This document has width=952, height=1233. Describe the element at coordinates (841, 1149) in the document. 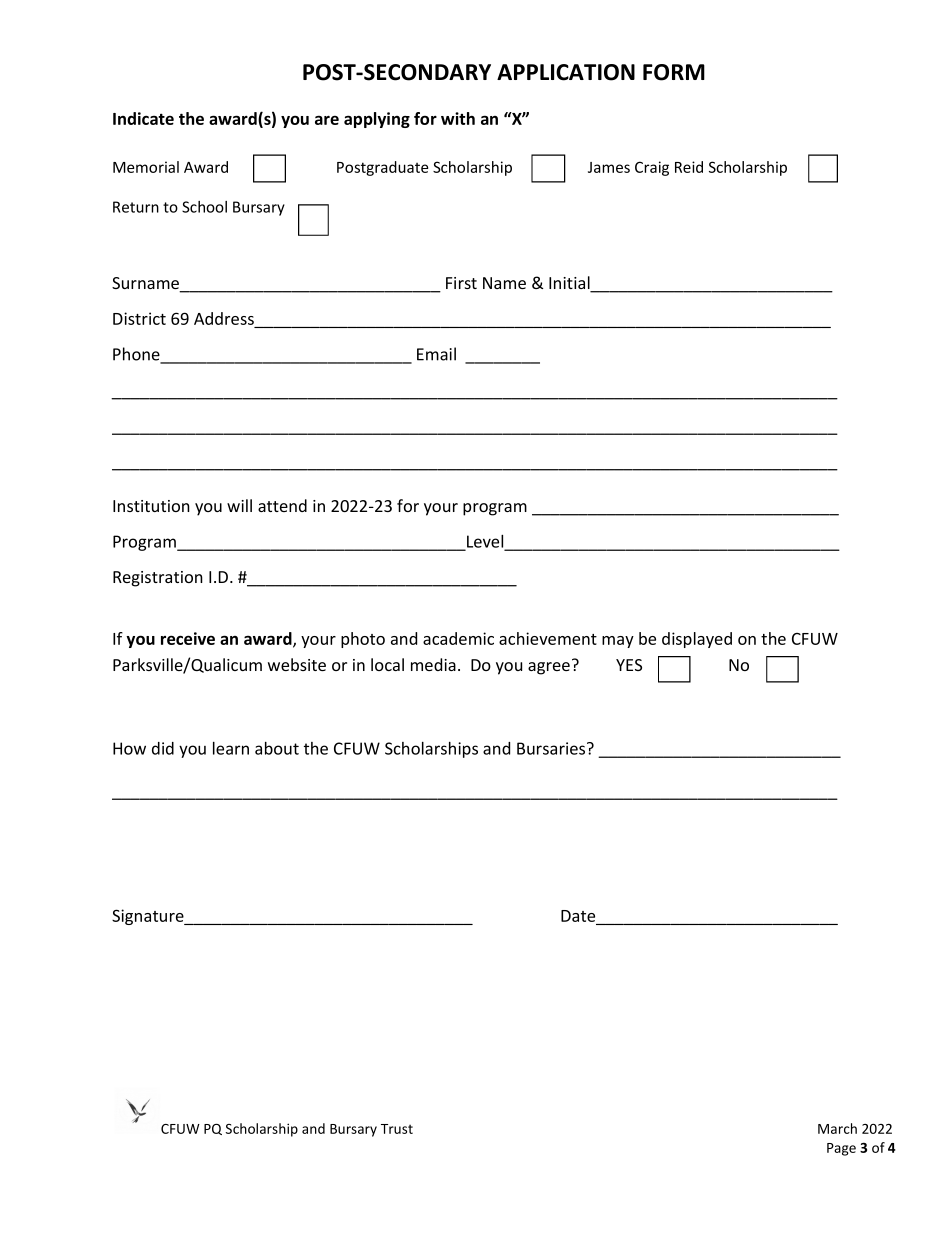

I see `Page` at that location.
